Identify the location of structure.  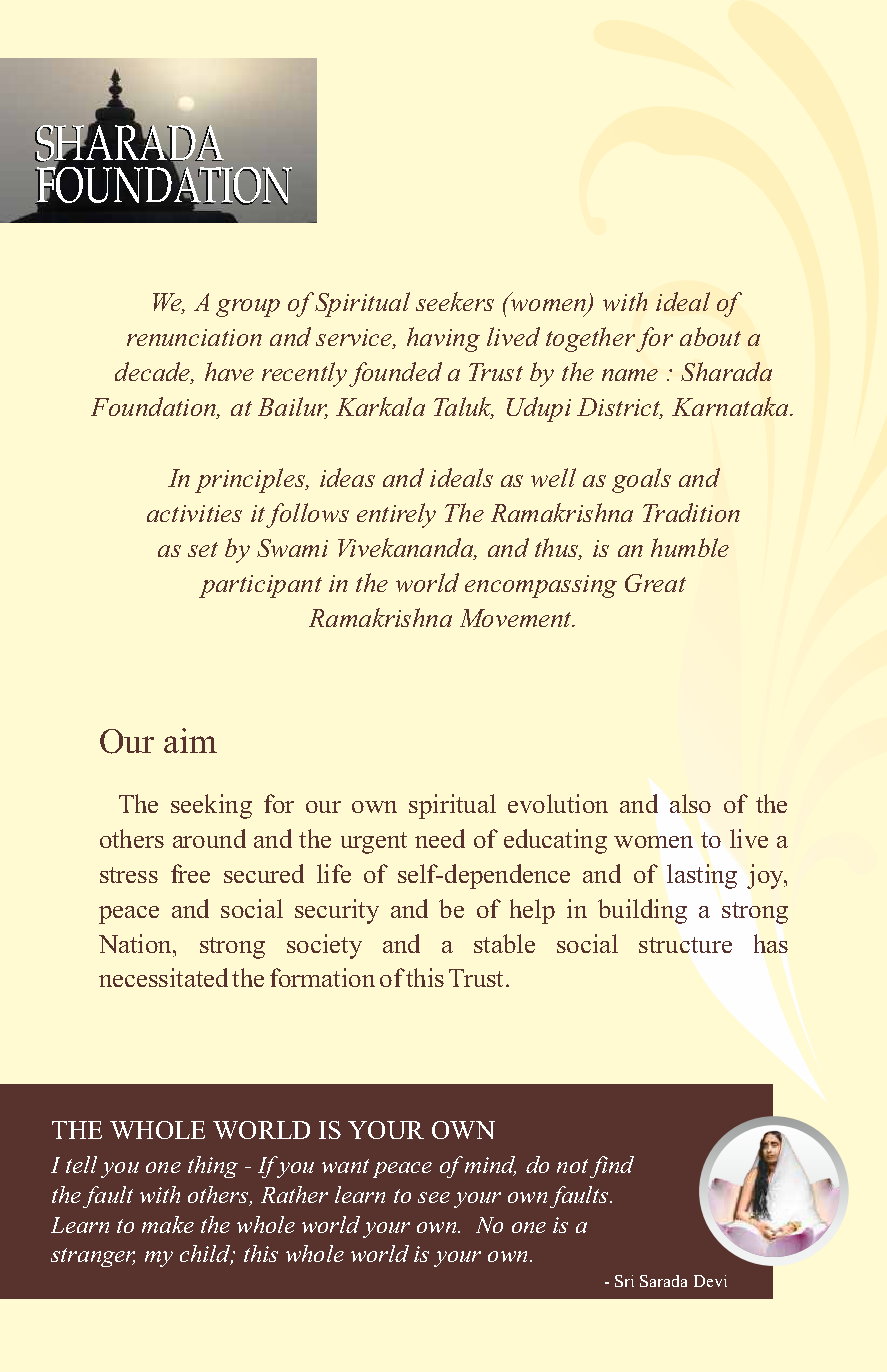
(685, 945).
